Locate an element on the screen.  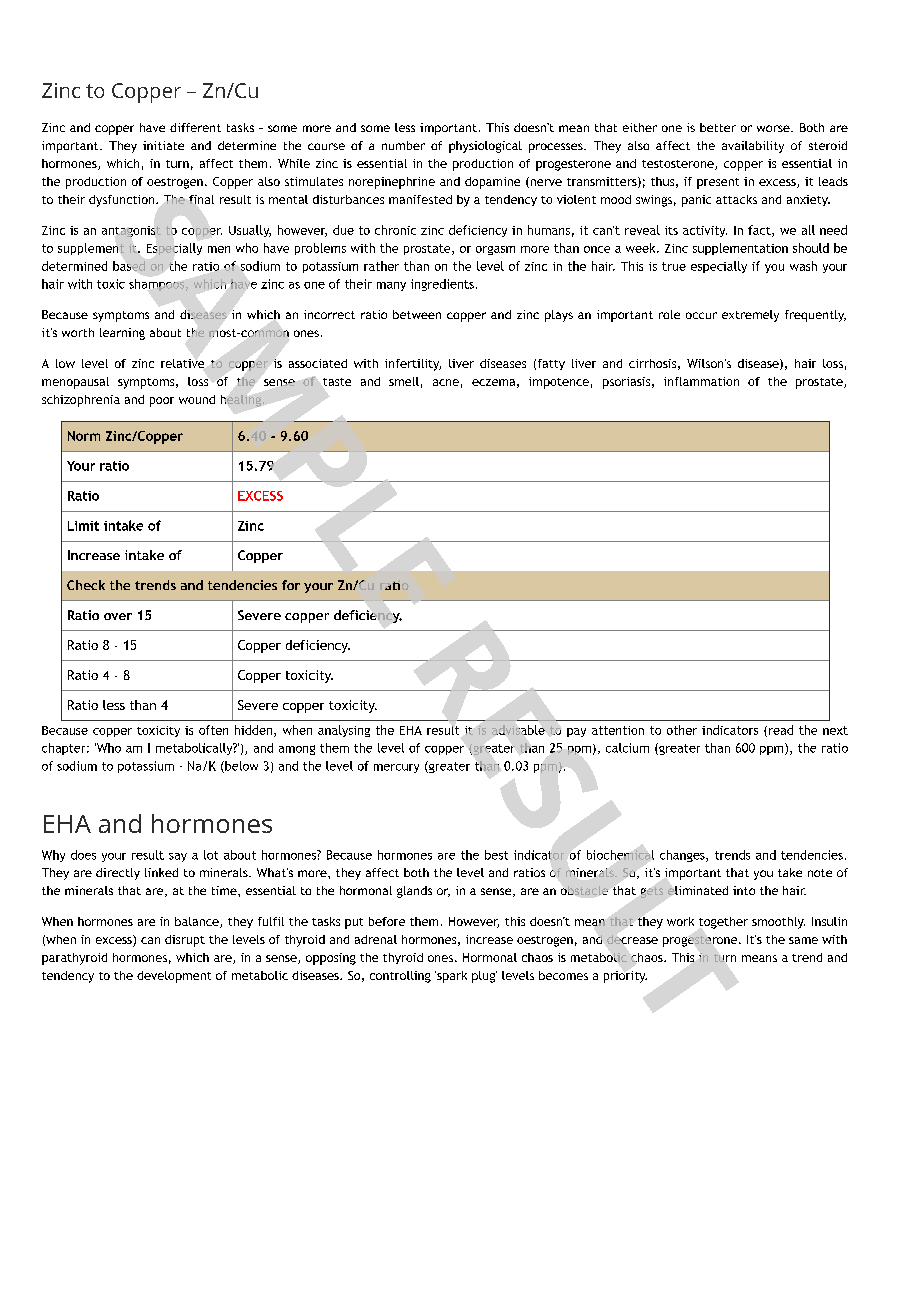
inflammation is located at coordinates (701, 381).
